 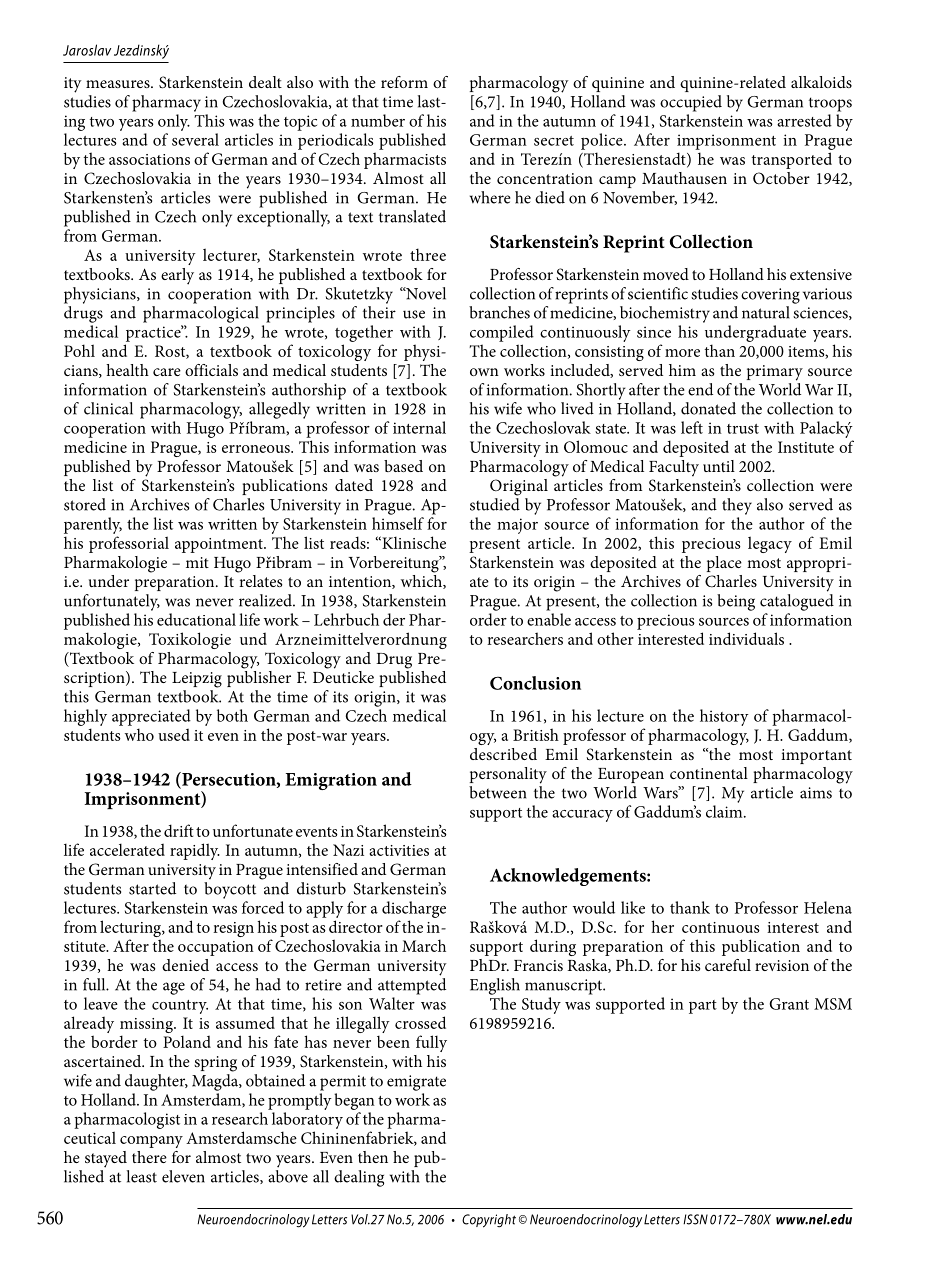 I want to click on occupied, so click(x=691, y=103).
